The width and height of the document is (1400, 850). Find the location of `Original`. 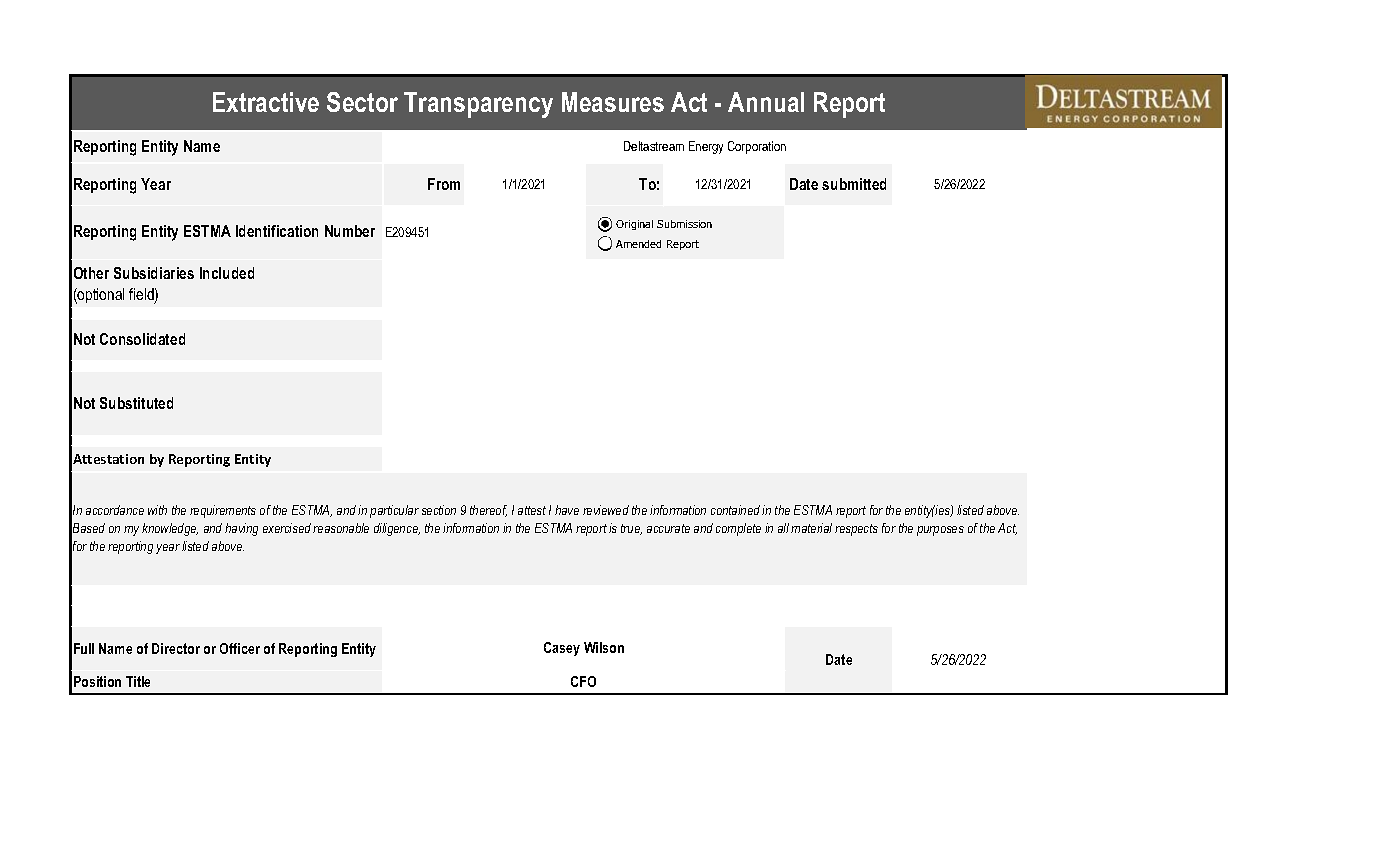

Original is located at coordinates (634, 225).
